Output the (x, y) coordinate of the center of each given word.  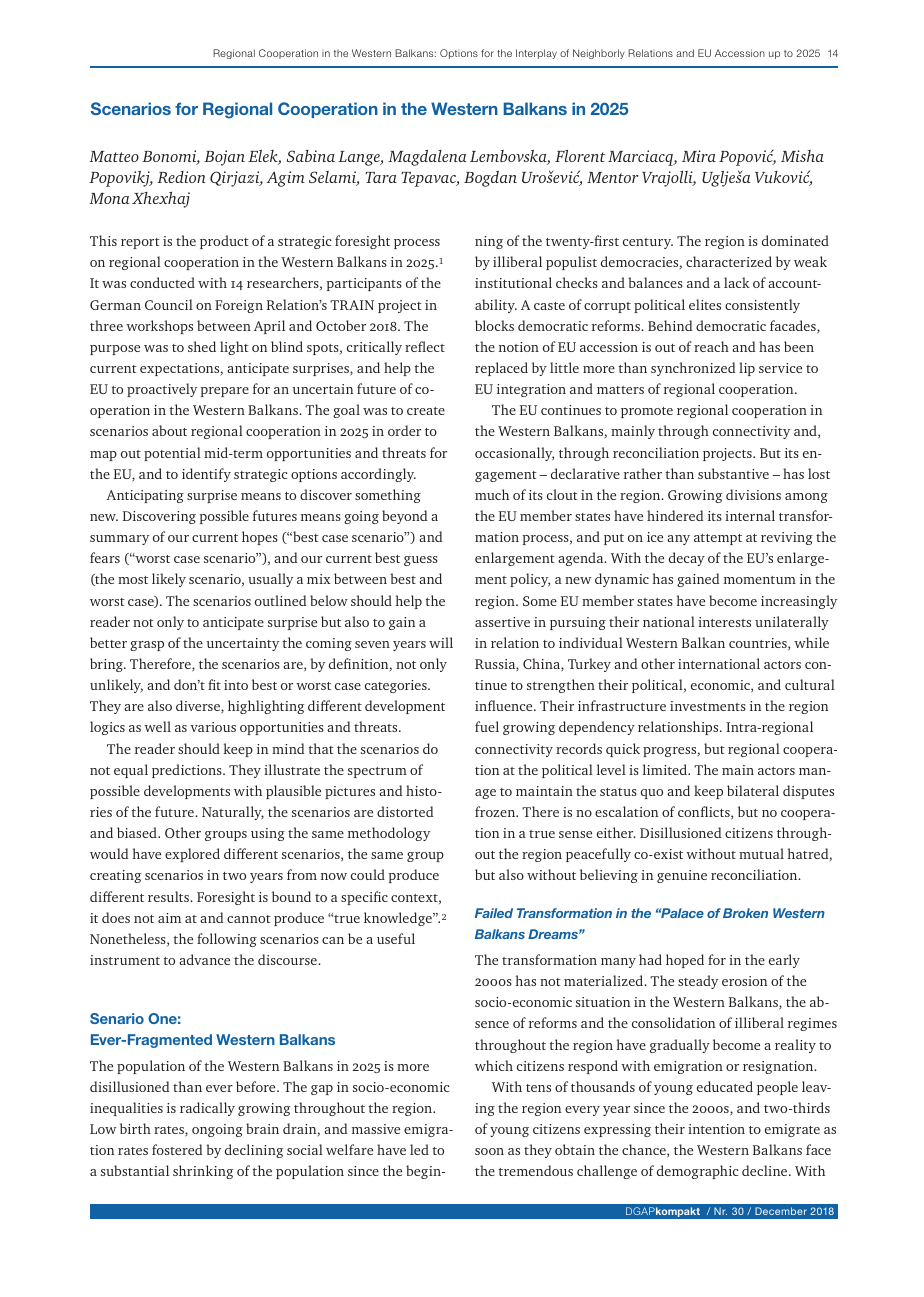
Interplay (536, 54)
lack (737, 282)
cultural (810, 684)
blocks (494, 325)
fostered (177, 1149)
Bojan (224, 158)
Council (169, 304)
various (213, 727)
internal (750, 515)
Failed (494, 913)
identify (206, 475)
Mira (699, 156)
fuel (487, 726)
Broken (745, 913)
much (492, 494)
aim (169, 918)
